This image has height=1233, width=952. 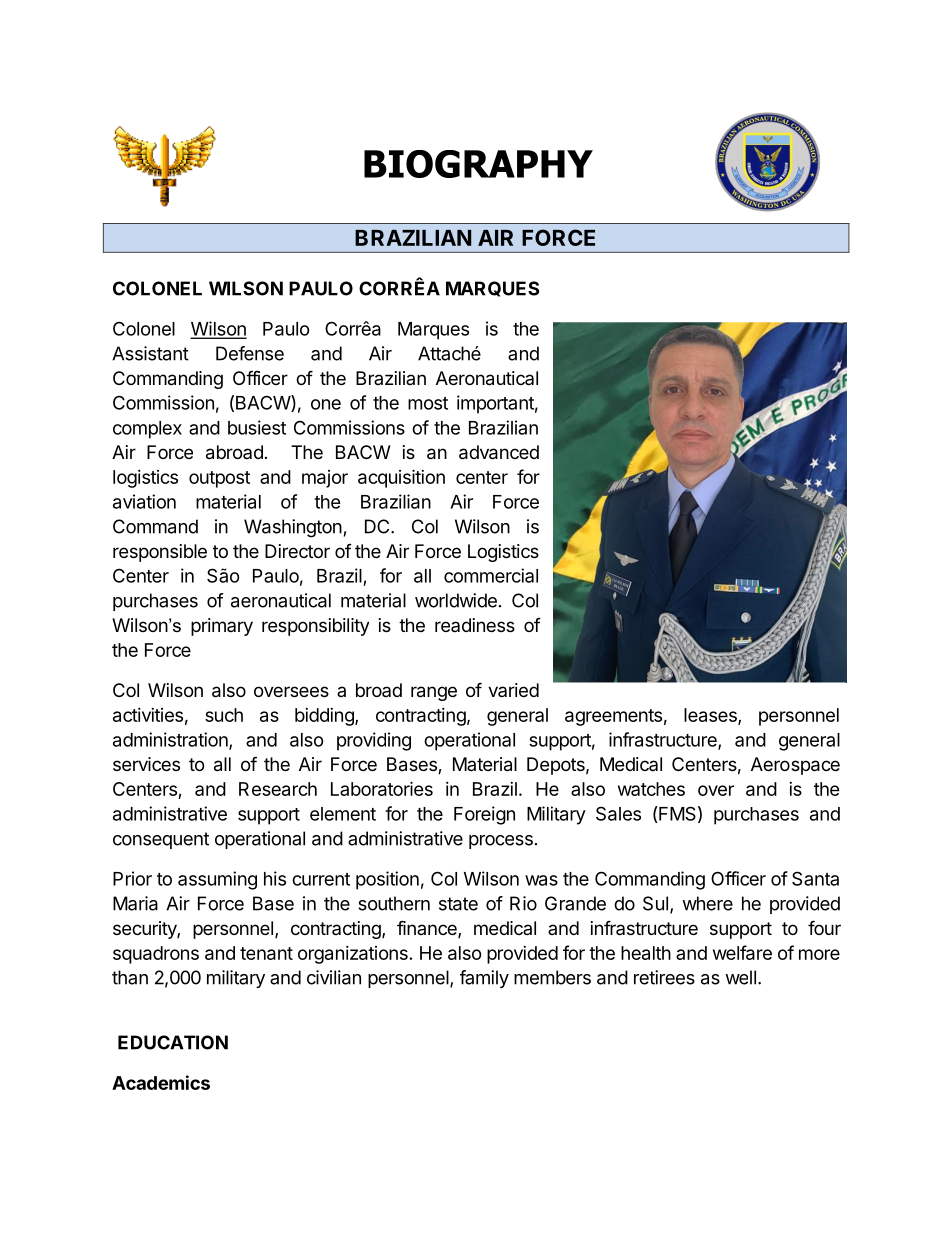 What do you see at coordinates (219, 479) in the image?
I see `outpost` at bounding box center [219, 479].
